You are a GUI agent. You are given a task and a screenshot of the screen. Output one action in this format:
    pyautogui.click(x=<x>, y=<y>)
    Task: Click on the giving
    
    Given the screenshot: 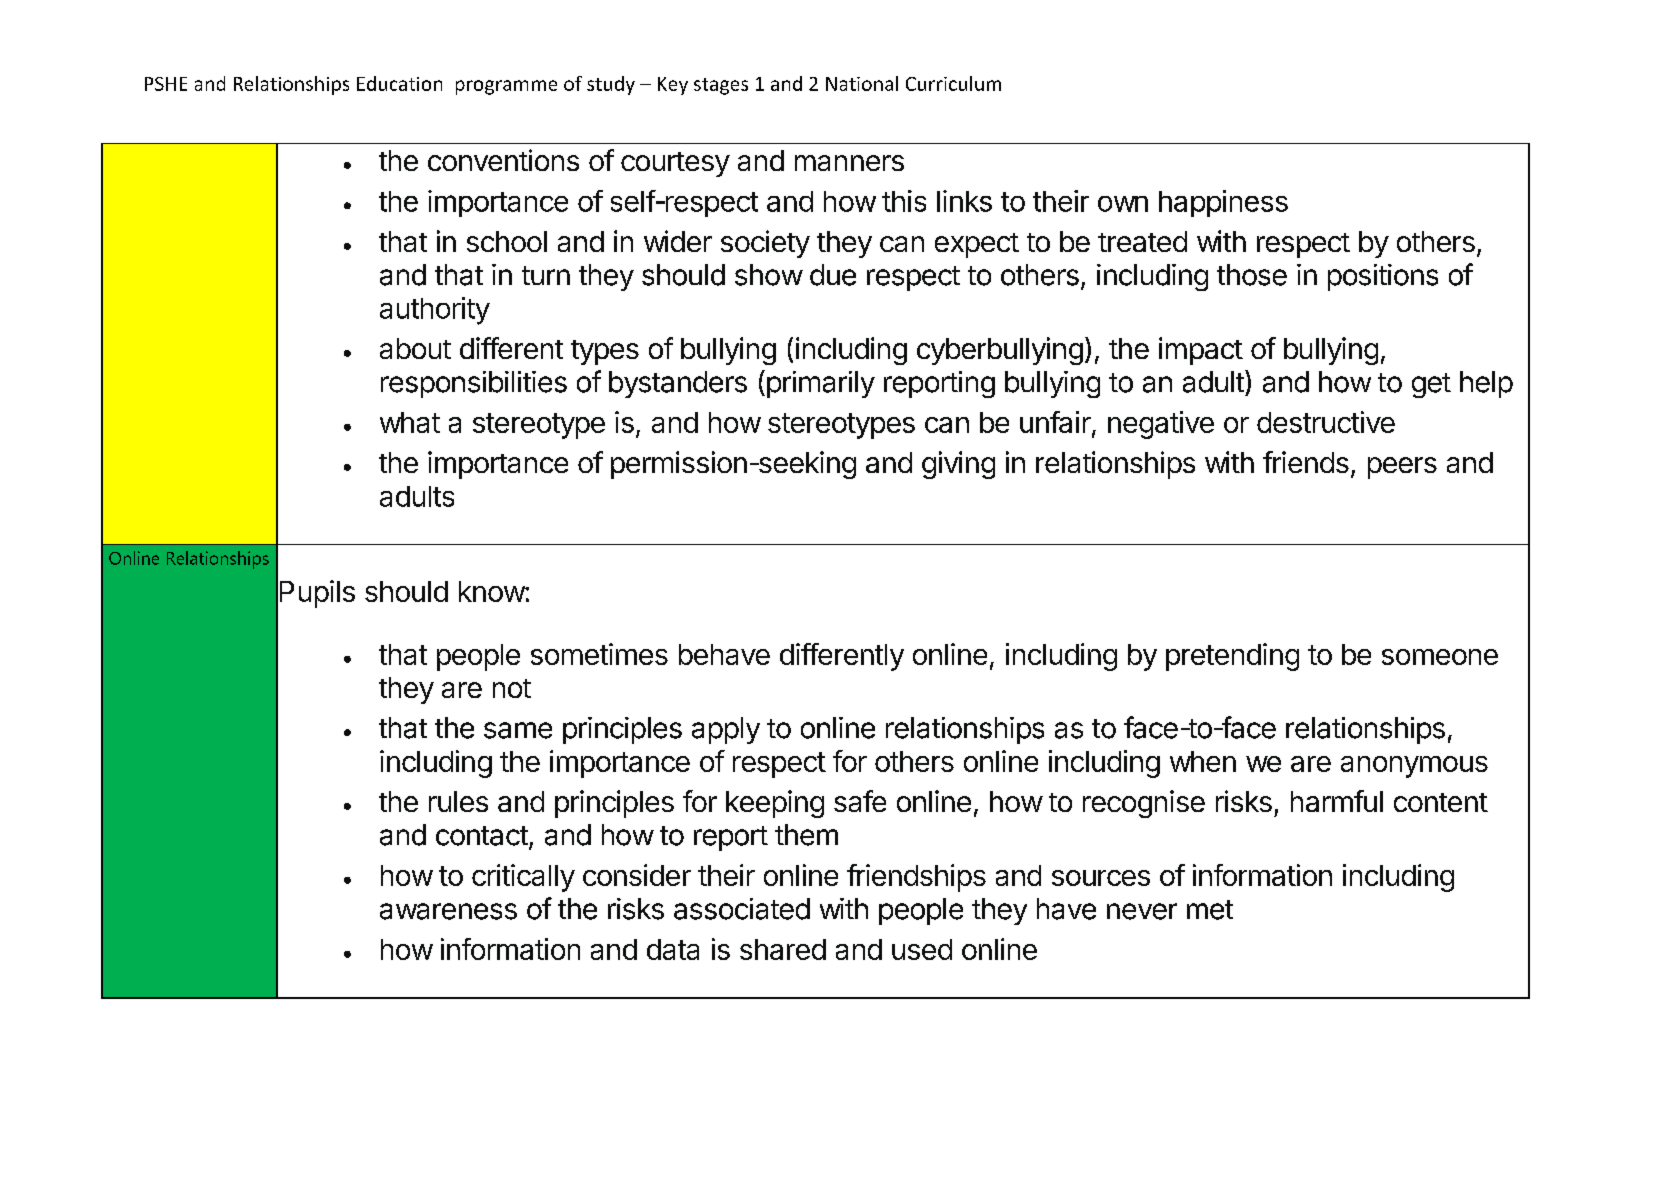 What is the action you would take?
    pyautogui.click(x=958, y=465)
